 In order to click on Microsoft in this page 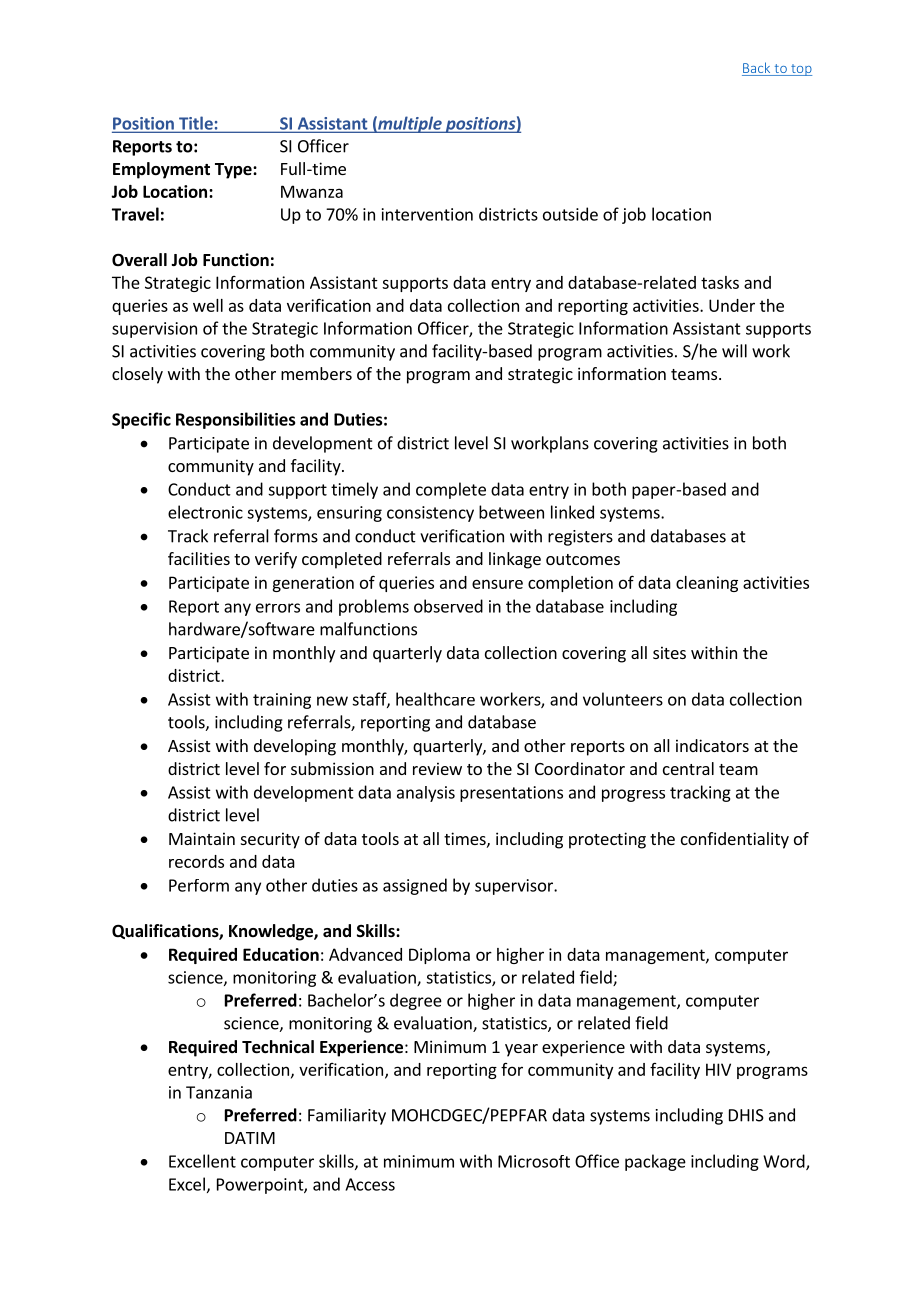, I will do `click(534, 1161)`.
